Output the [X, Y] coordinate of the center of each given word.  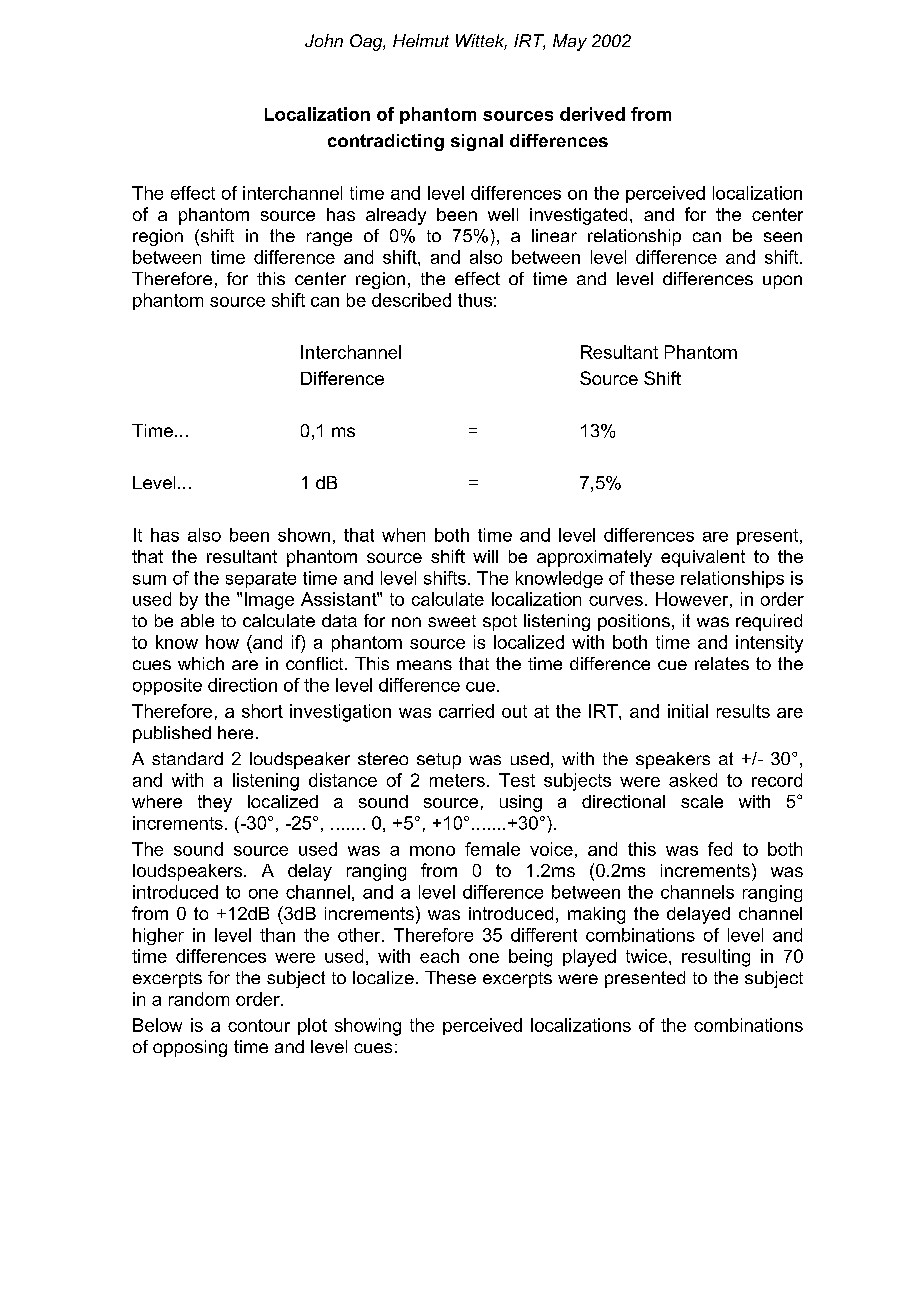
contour [259, 1025]
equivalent [703, 558]
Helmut [421, 40]
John [324, 40]
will [485, 556]
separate [261, 580]
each [439, 956]
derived [592, 114]
